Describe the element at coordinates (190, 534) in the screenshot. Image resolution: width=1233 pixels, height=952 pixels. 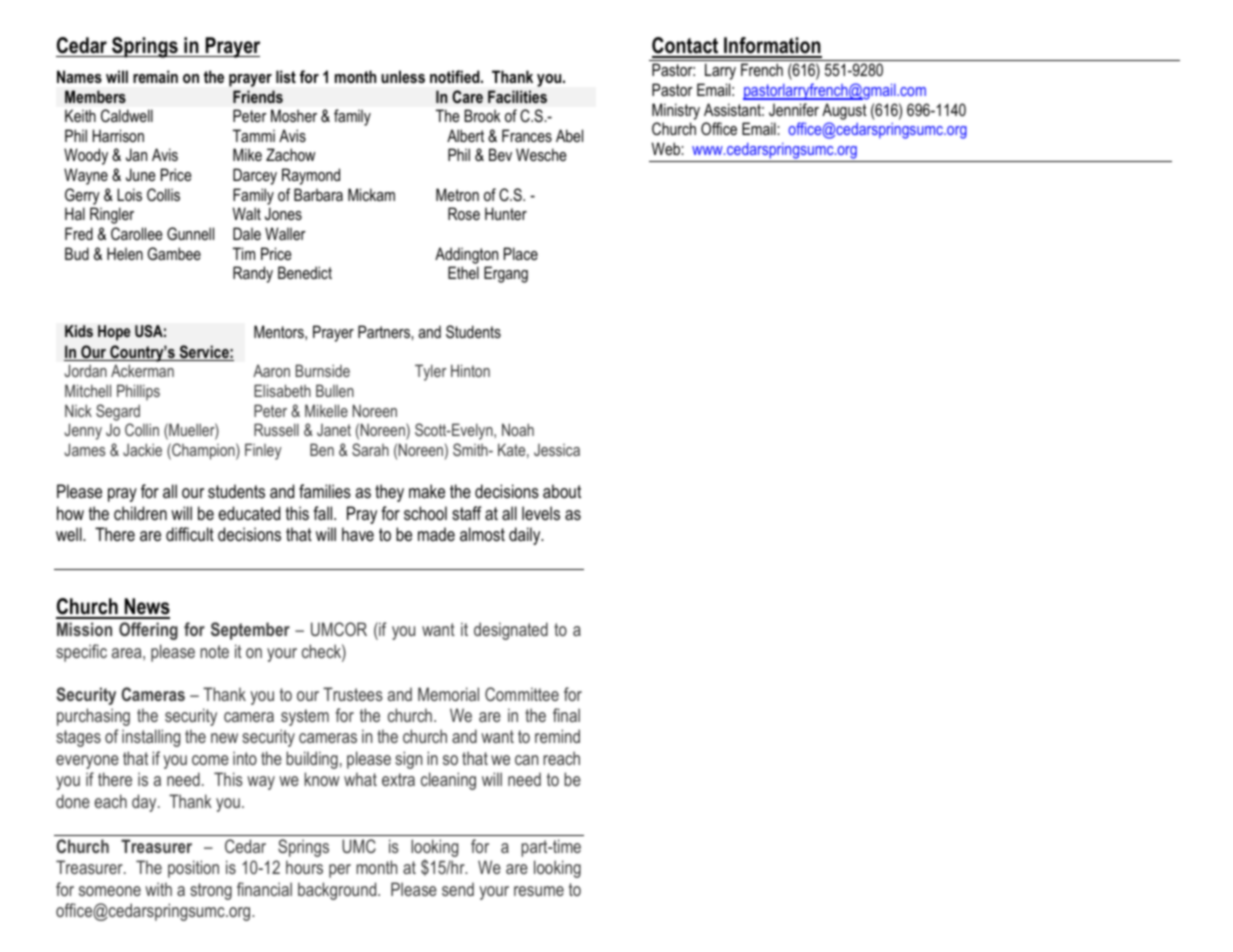
I see `difficult` at that location.
